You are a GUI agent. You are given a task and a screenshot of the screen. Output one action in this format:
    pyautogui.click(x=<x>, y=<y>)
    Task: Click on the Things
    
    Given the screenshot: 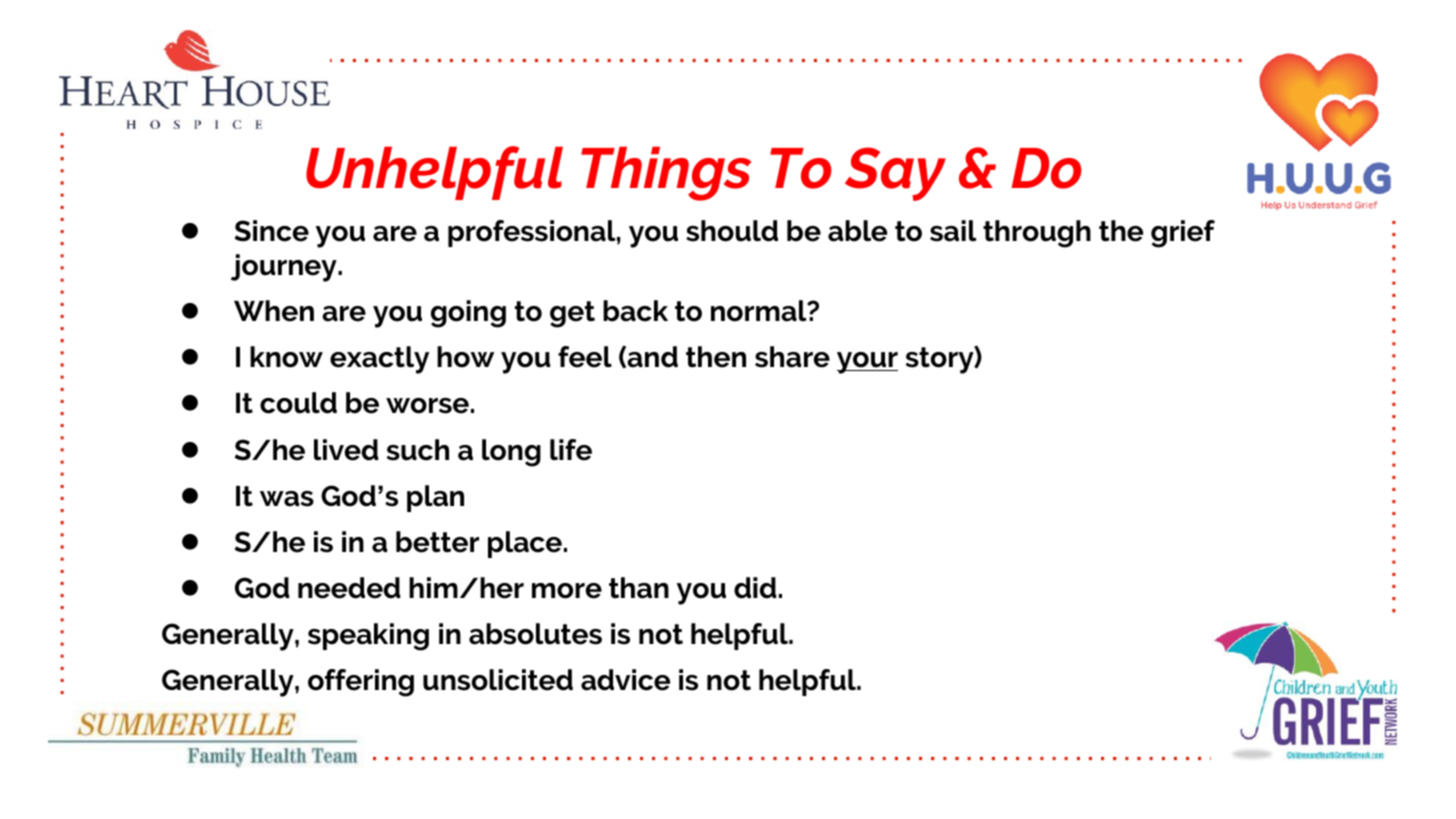 What is the action you would take?
    pyautogui.click(x=666, y=174)
